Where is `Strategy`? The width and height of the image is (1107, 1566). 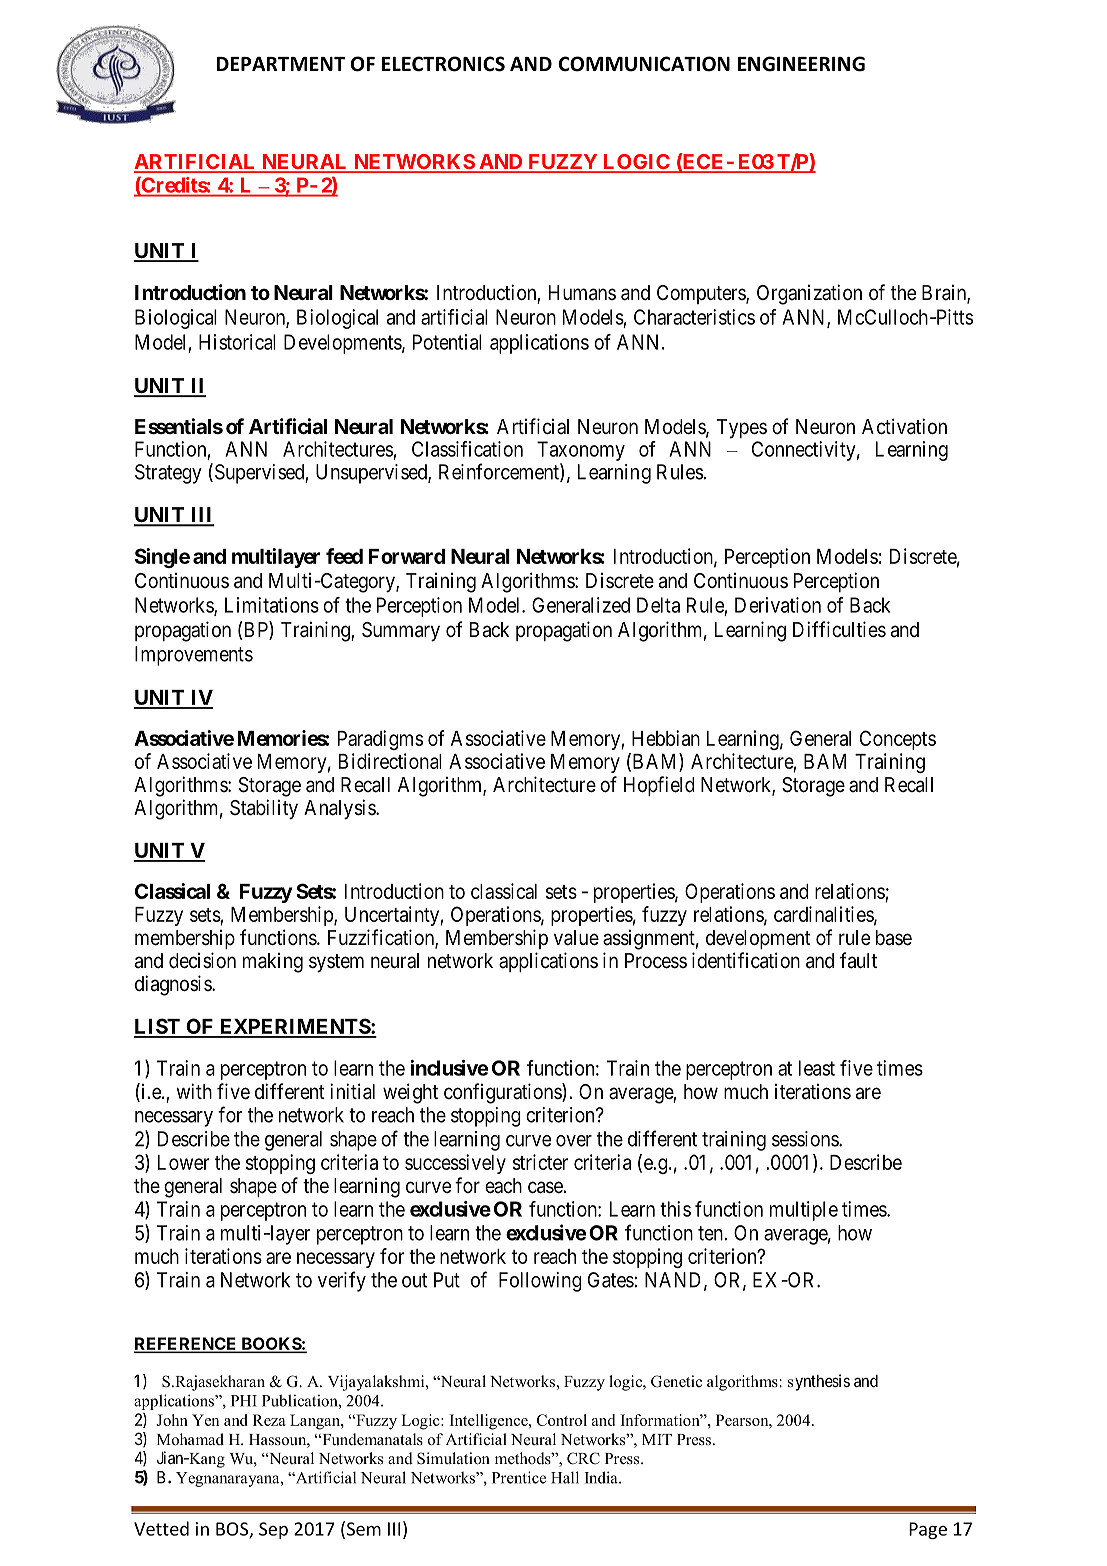 Strategy is located at coordinates (168, 474).
